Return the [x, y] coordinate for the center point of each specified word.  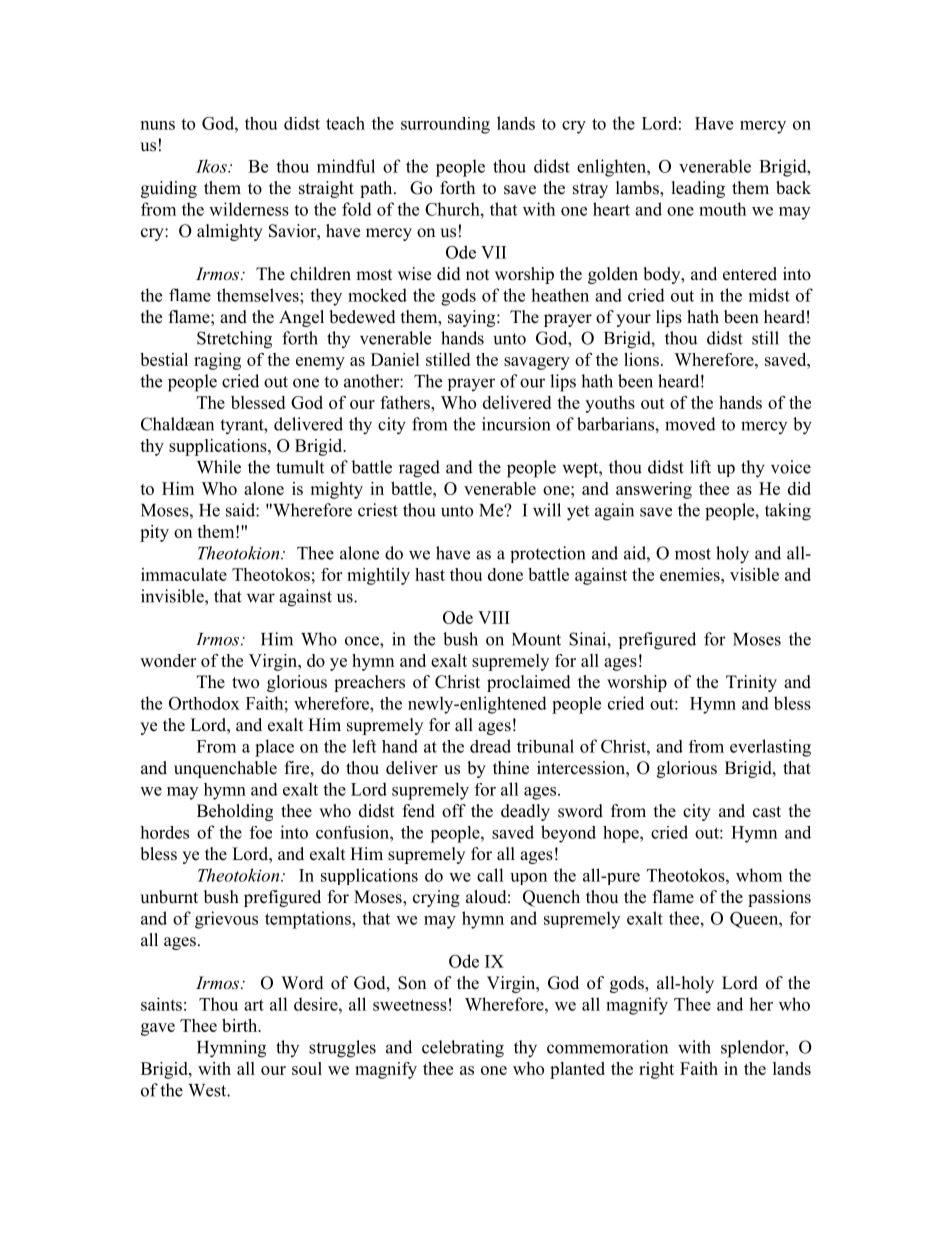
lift [700, 467]
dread [490, 746]
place [274, 748]
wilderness [249, 209]
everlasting [770, 748]
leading [698, 189]
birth [241, 1025]
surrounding [445, 125]
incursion [516, 424]
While [219, 467]
